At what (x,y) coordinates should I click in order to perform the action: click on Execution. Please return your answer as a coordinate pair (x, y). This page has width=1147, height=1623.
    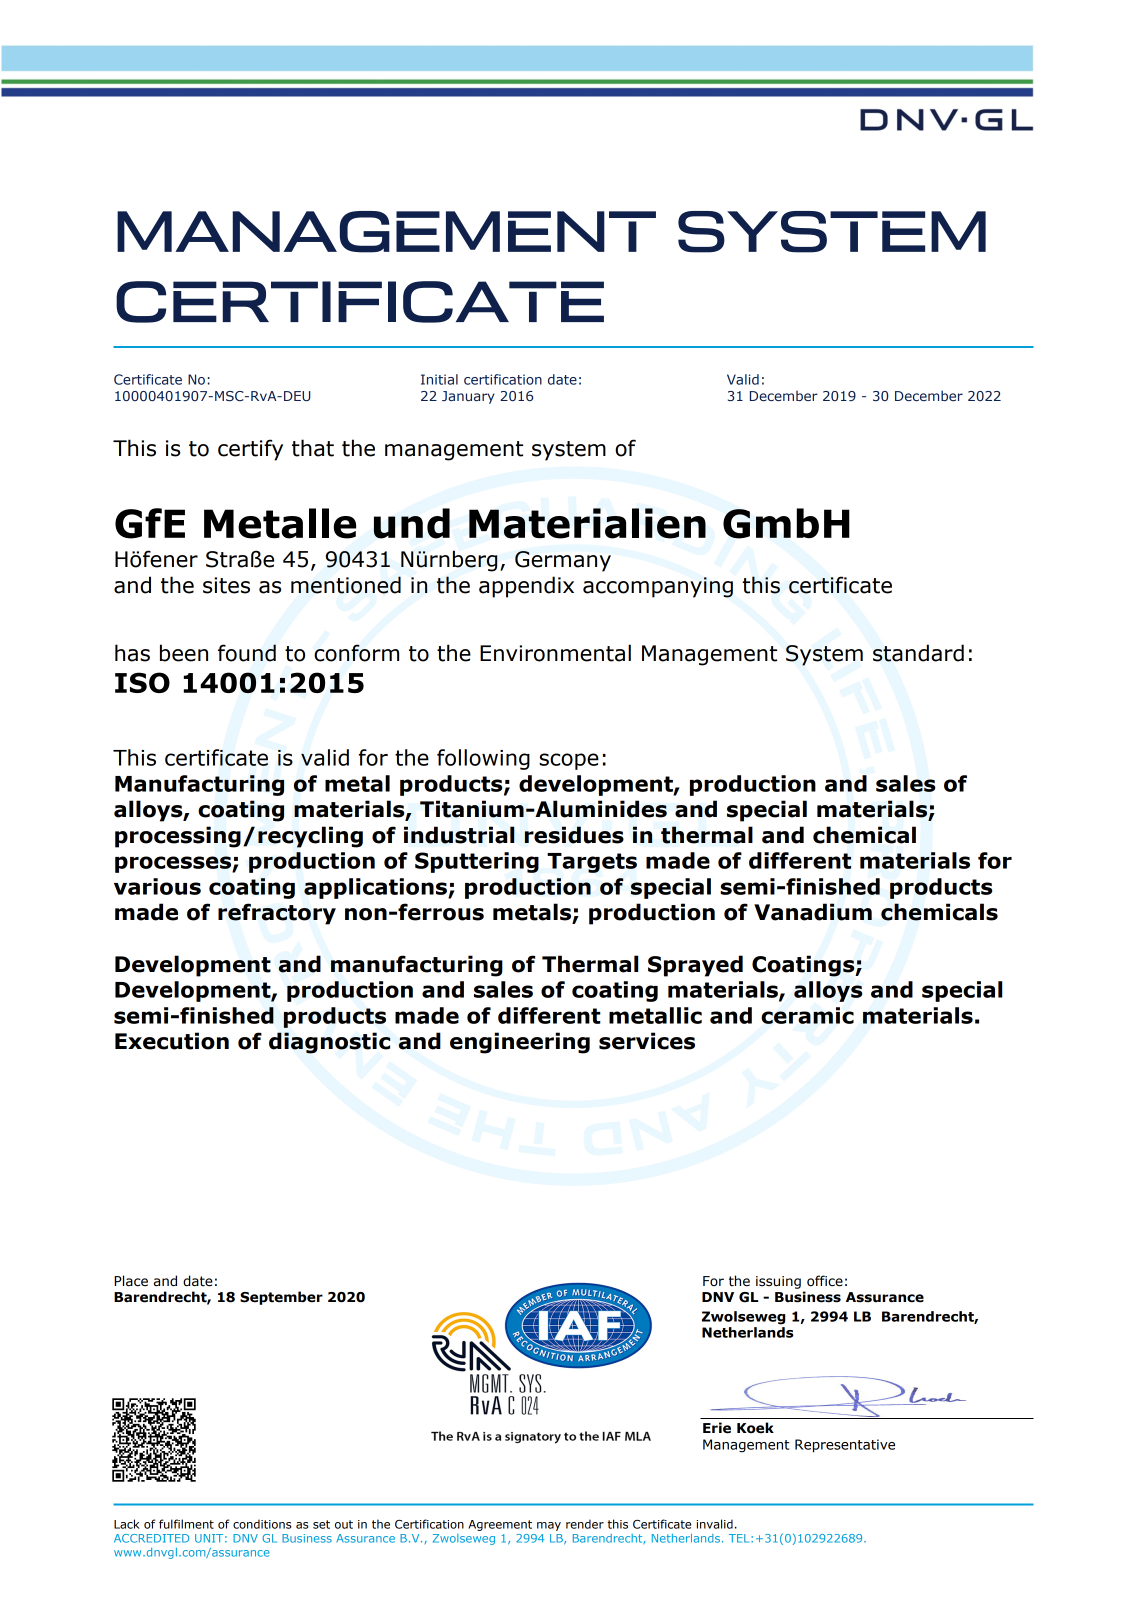
    Looking at the image, I should click on (172, 1041).
